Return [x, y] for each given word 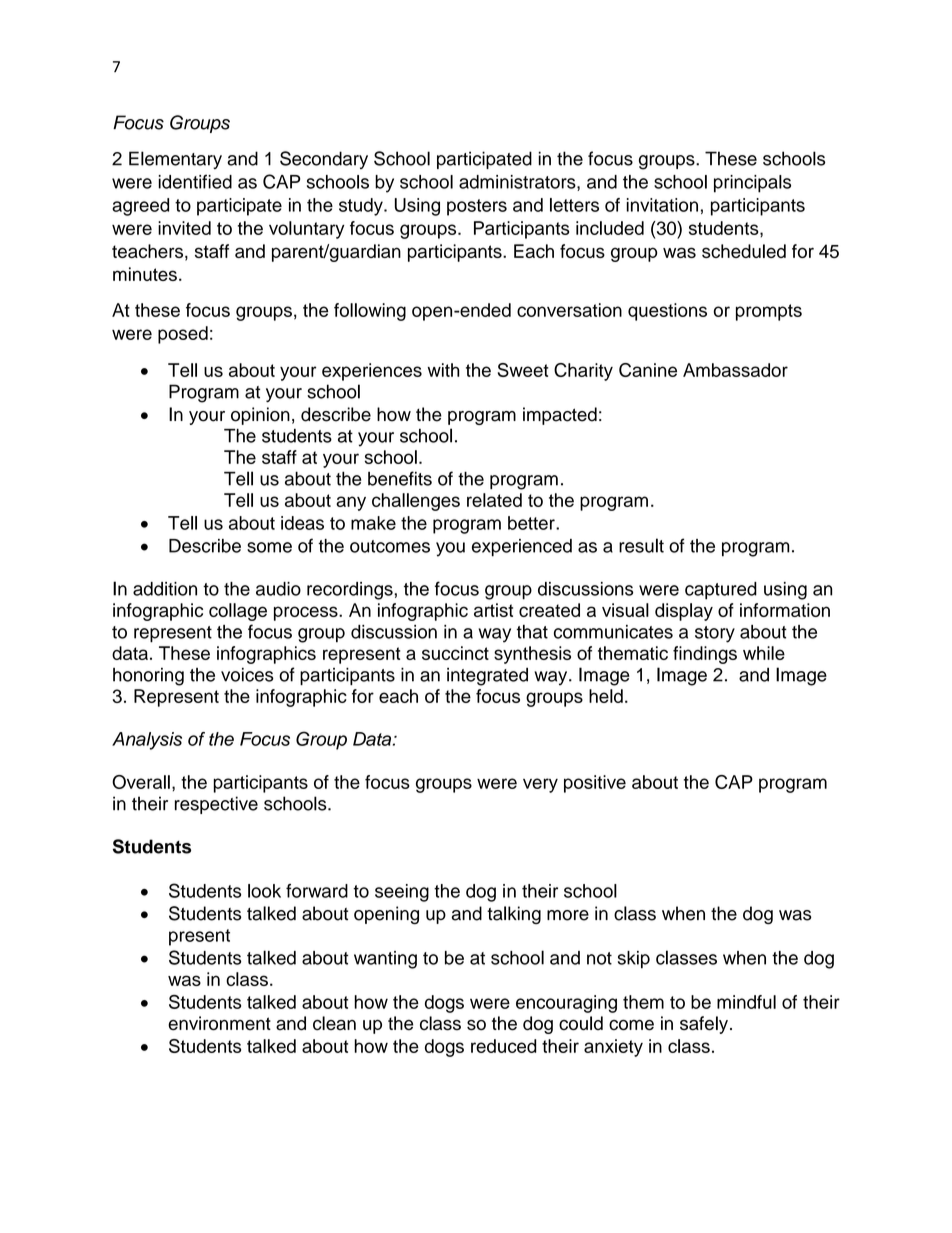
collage [238, 612]
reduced [504, 1046]
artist [493, 610]
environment [219, 1023]
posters [477, 207]
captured [721, 591]
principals [752, 184]
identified [195, 181]
